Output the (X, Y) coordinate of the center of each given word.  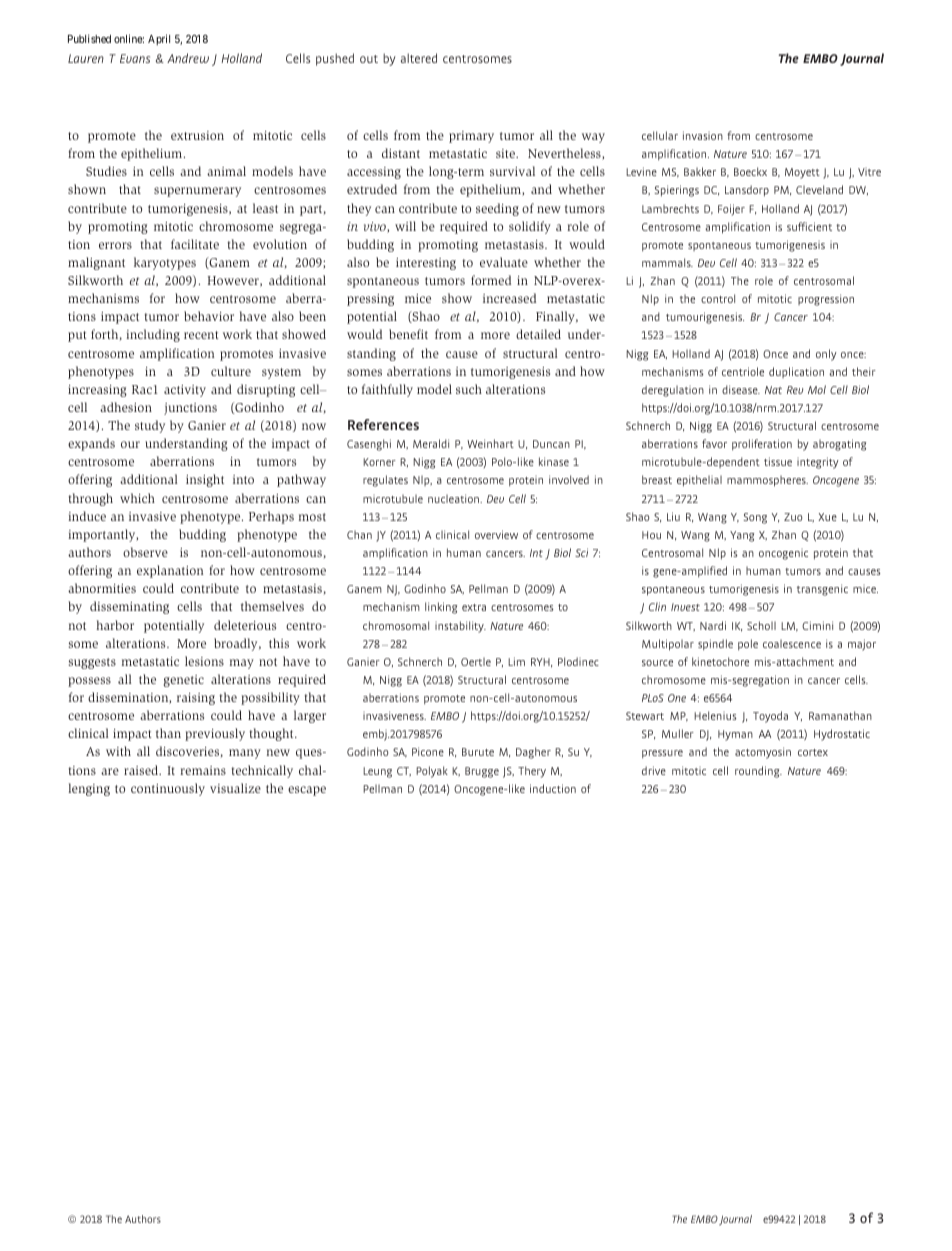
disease (741, 389)
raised (142, 770)
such (469, 389)
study (150, 426)
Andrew (188, 58)
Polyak (432, 772)
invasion (703, 135)
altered (419, 58)
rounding (758, 772)
